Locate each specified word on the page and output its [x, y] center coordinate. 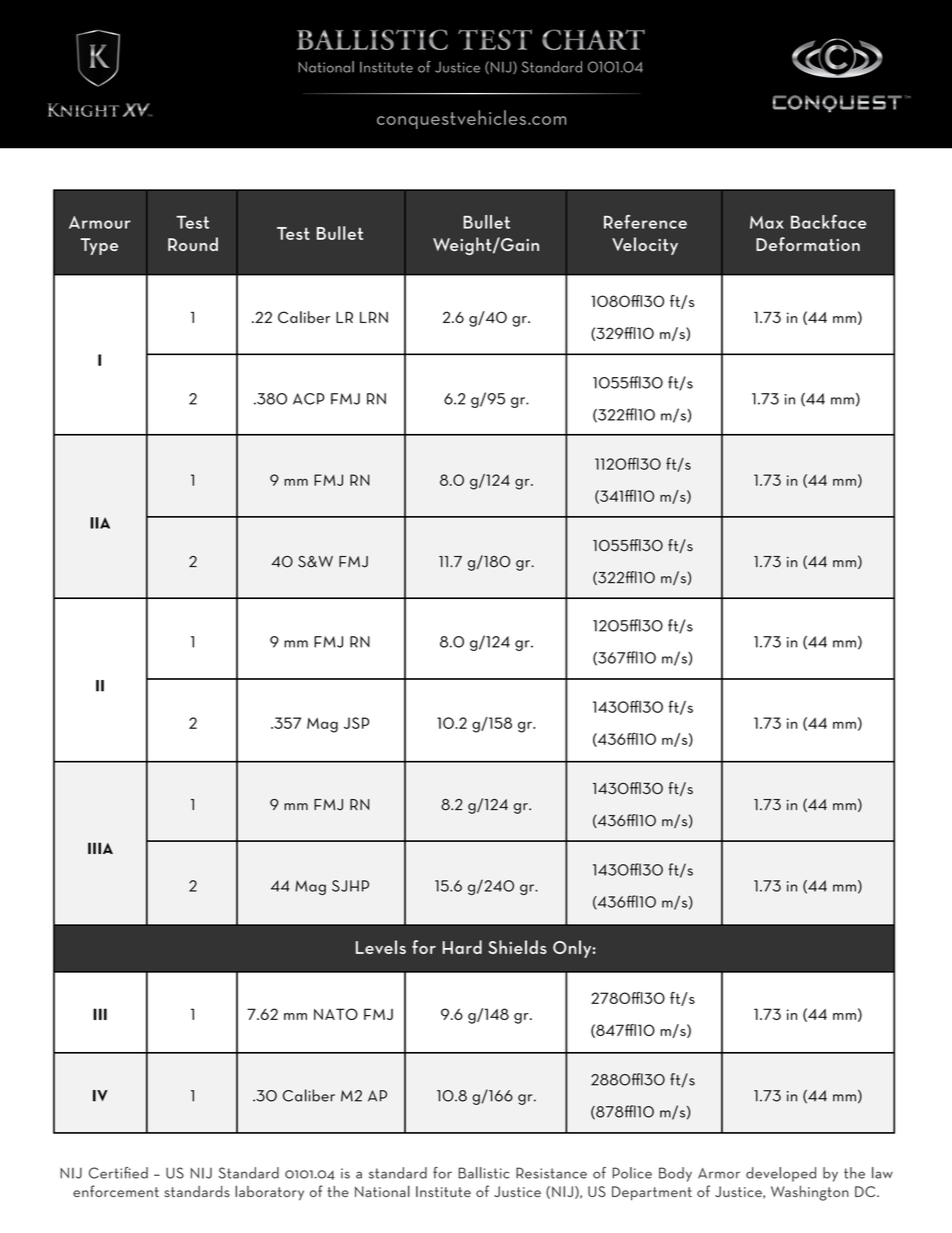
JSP [356, 723]
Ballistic [484, 1173]
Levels [381, 947]
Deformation [808, 244]
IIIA [100, 848]
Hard [462, 947]
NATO [336, 1014]
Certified [118, 1173]
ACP [309, 399]
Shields [517, 947]
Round [193, 244]
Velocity [645, 246]
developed [781, 1174]
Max [767, 222]
